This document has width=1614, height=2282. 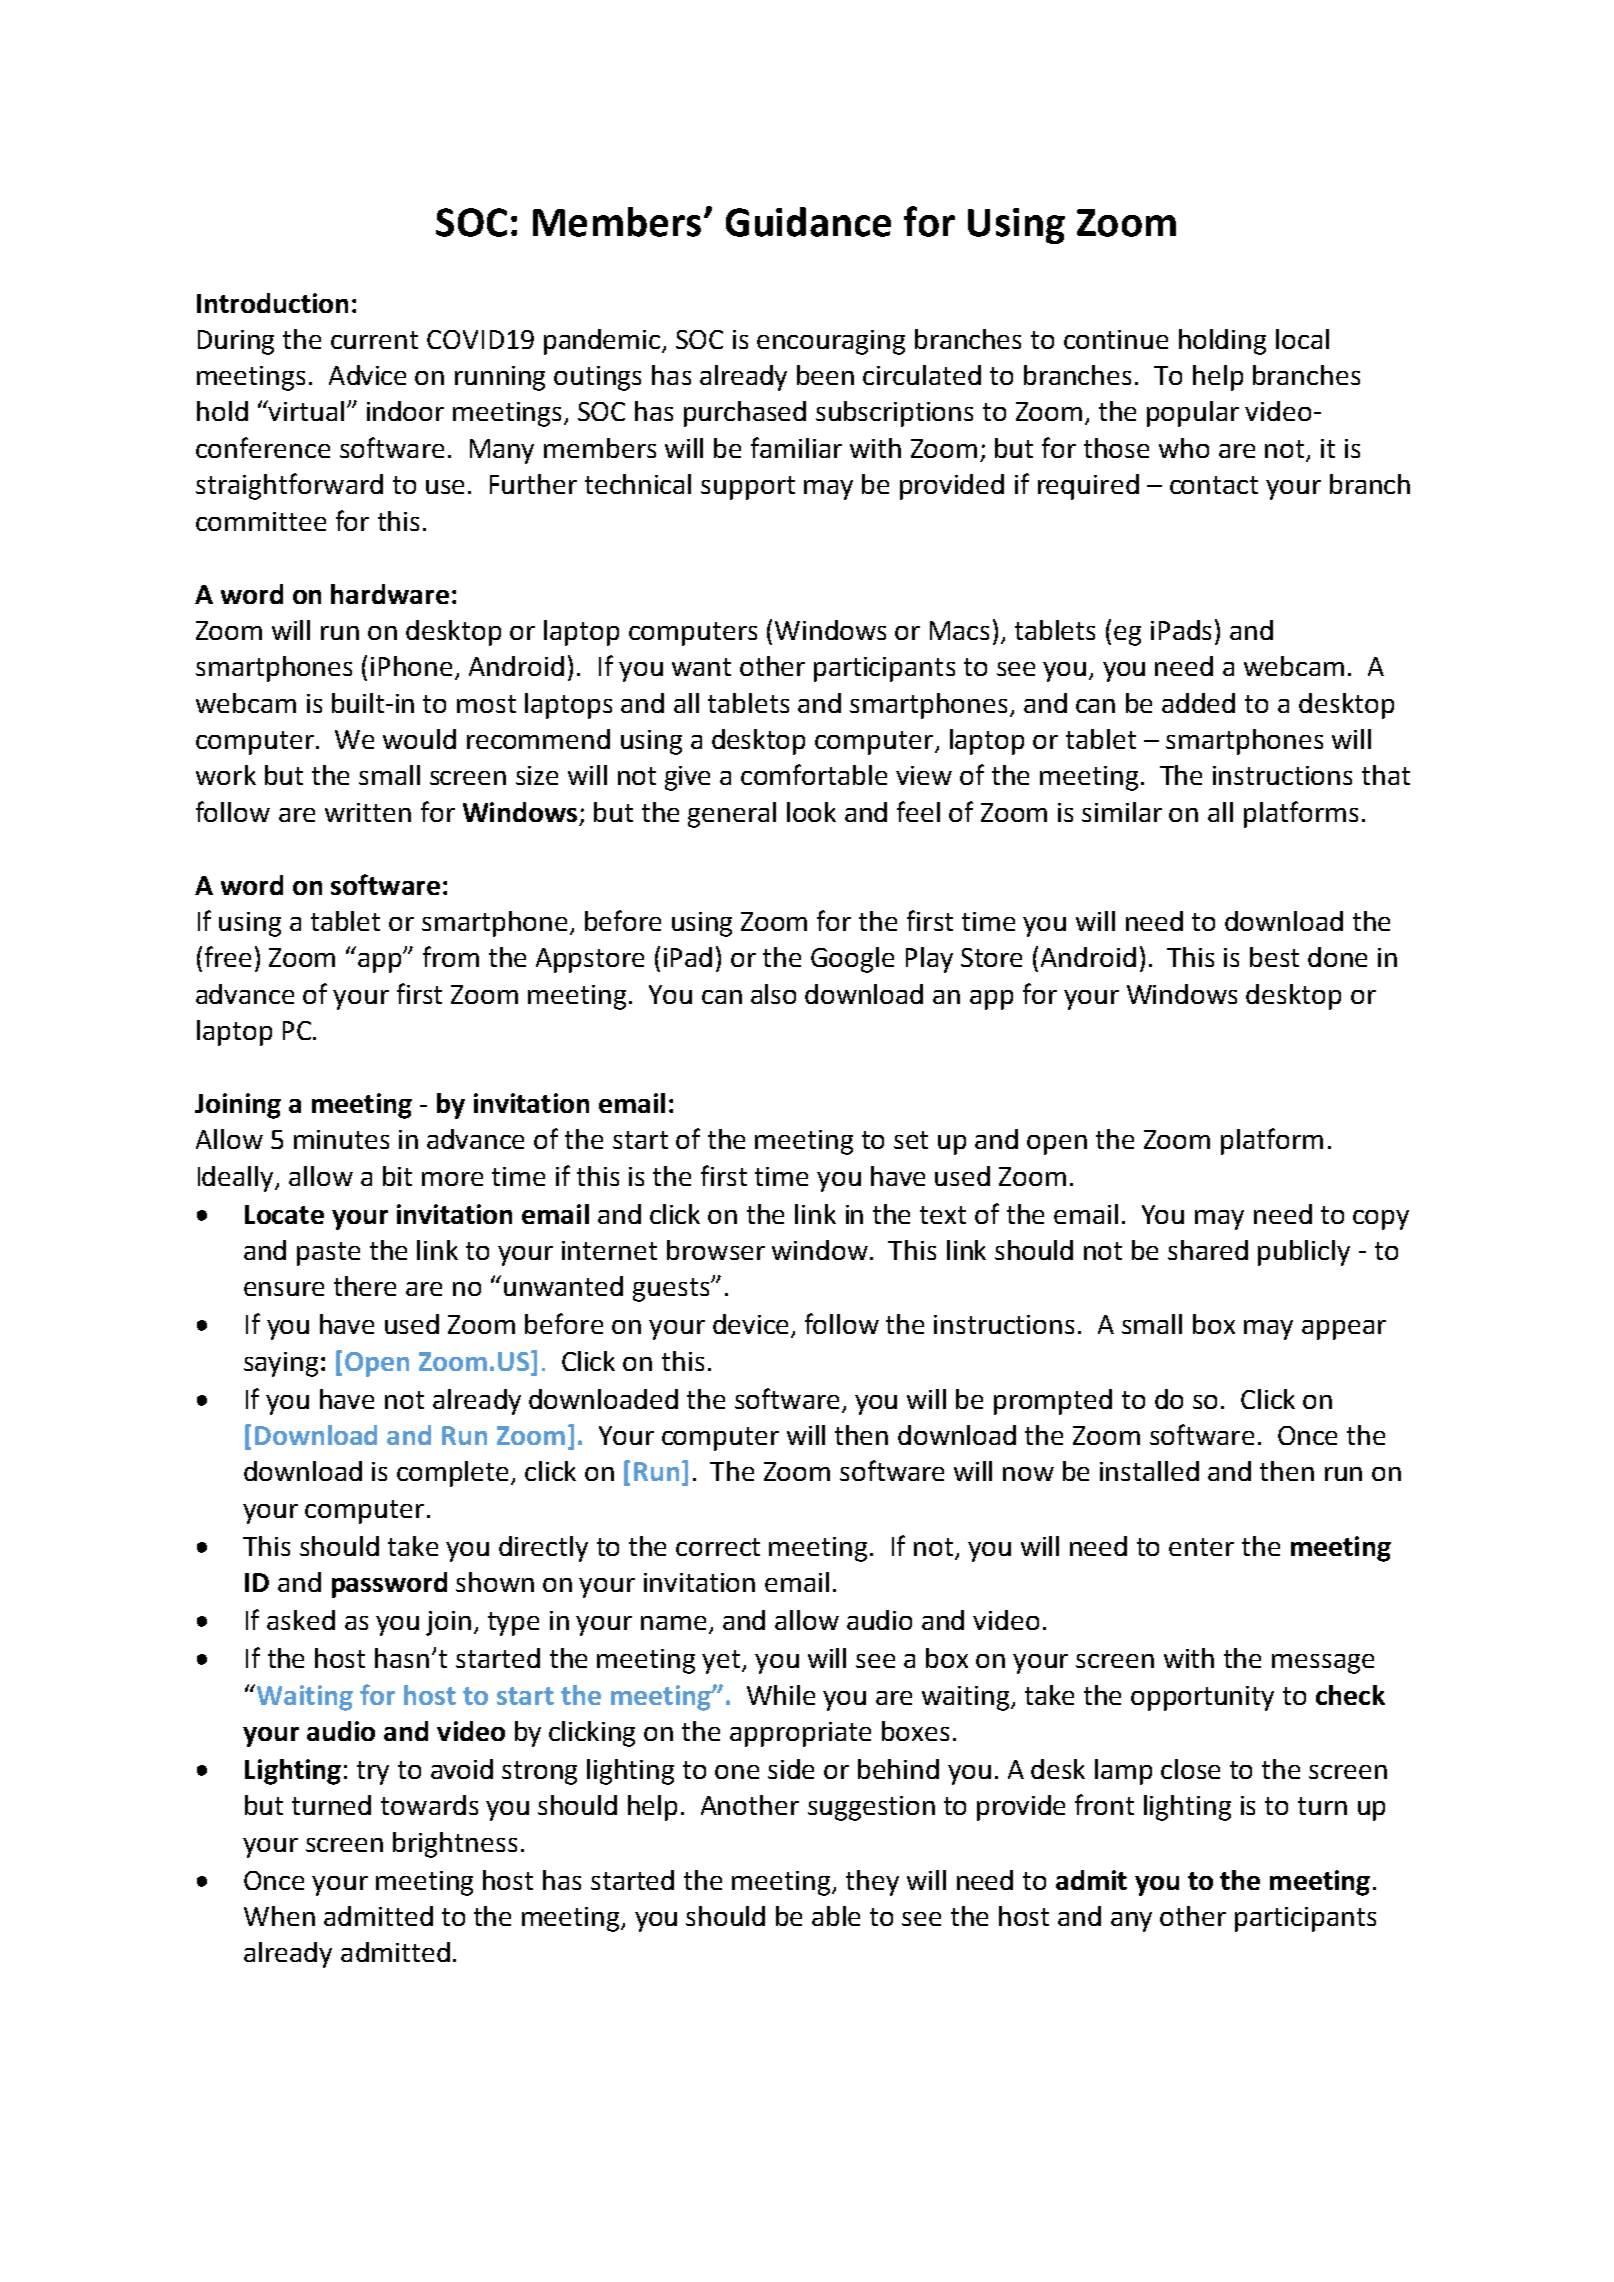 I want to click on minutes, so click(x=341, y=1139).
